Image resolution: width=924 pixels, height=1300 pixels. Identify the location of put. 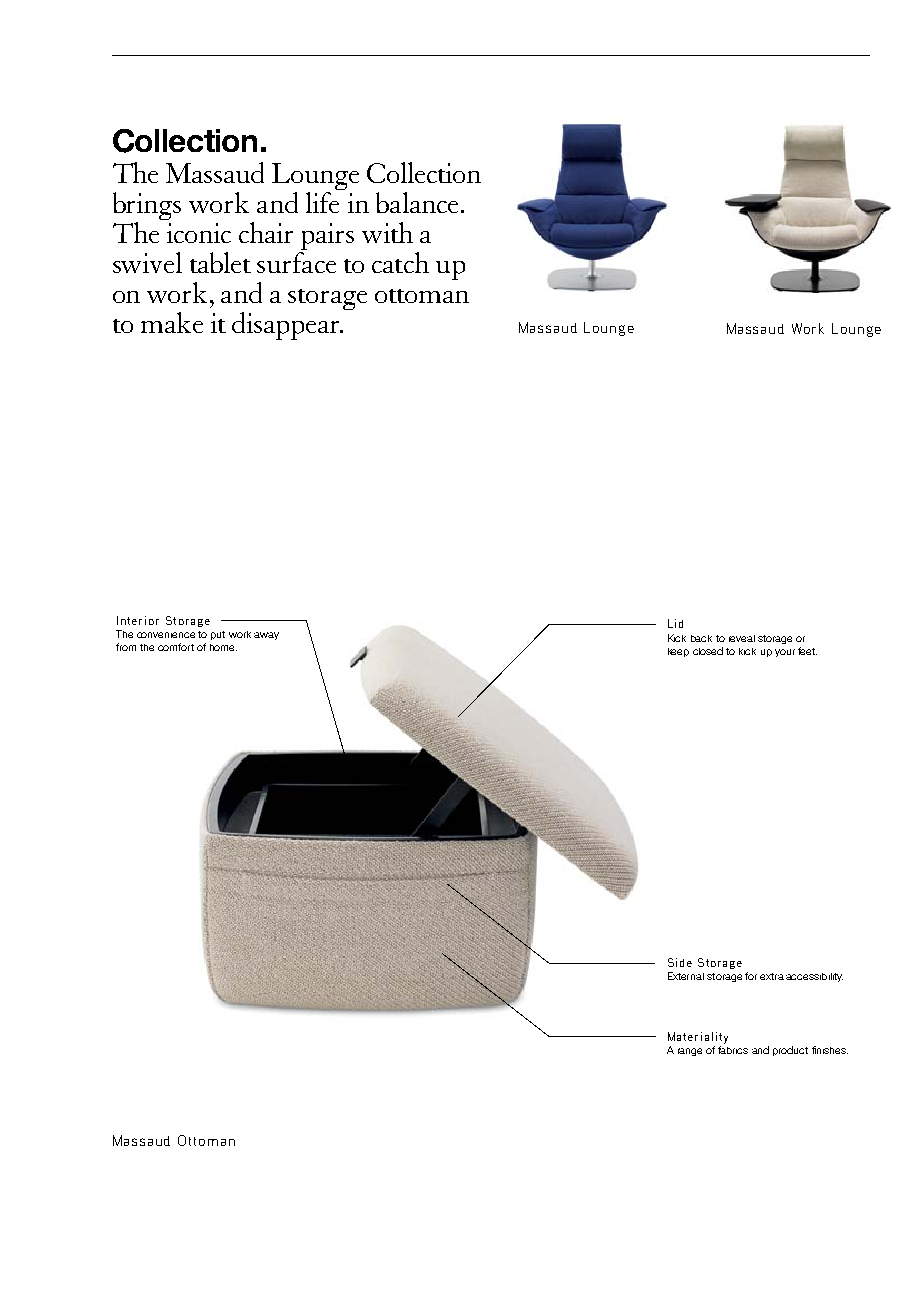
(218, 635).
